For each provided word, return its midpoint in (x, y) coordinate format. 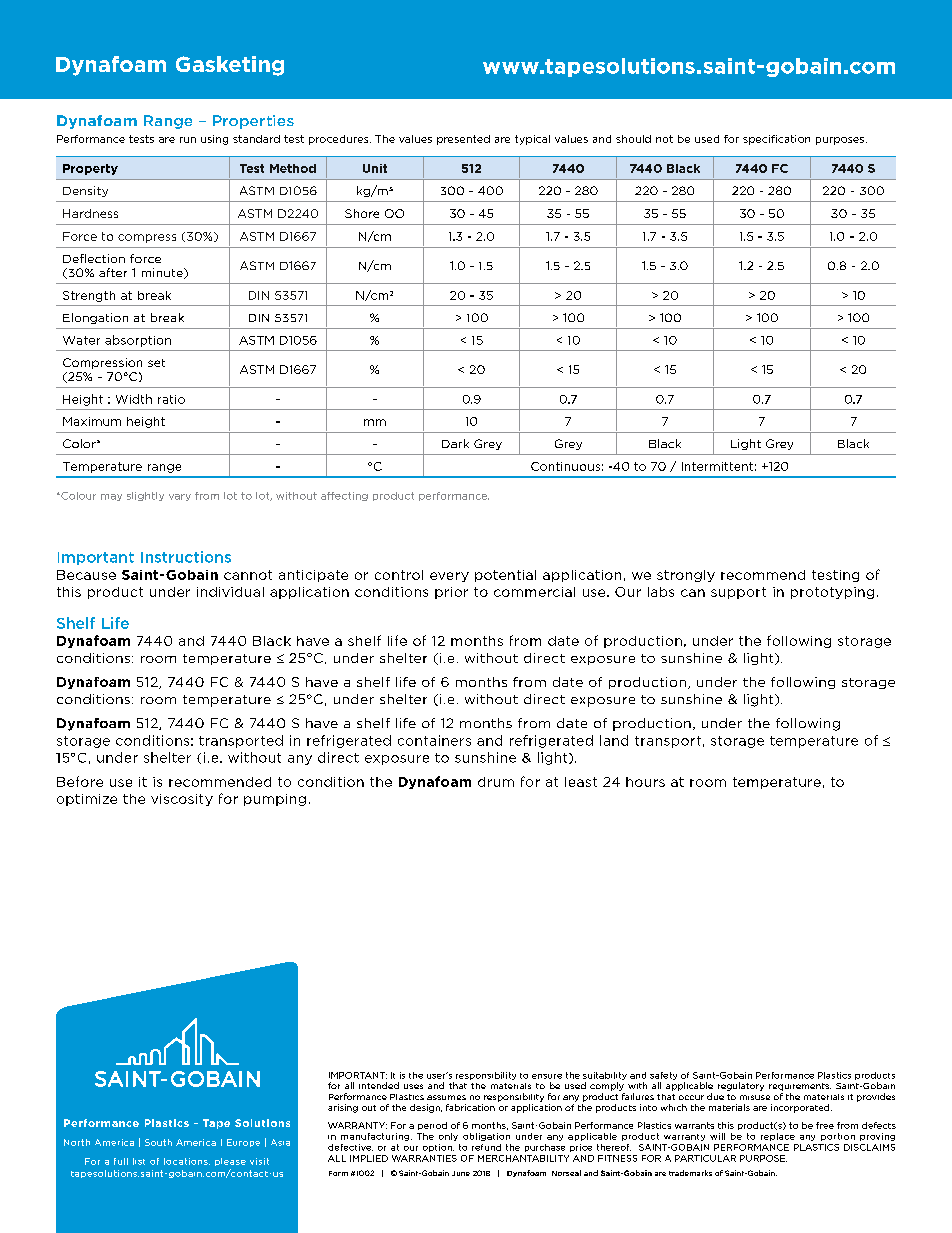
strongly (686, 576)
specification (776, 140)
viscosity (182, 800)
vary (180, 497)
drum (496, 782)
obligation (486, 1137)
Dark (455, 443)
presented (463, 140)
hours (645, 782)
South (158, 1142)
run (188, 140)
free (825, 1125)
